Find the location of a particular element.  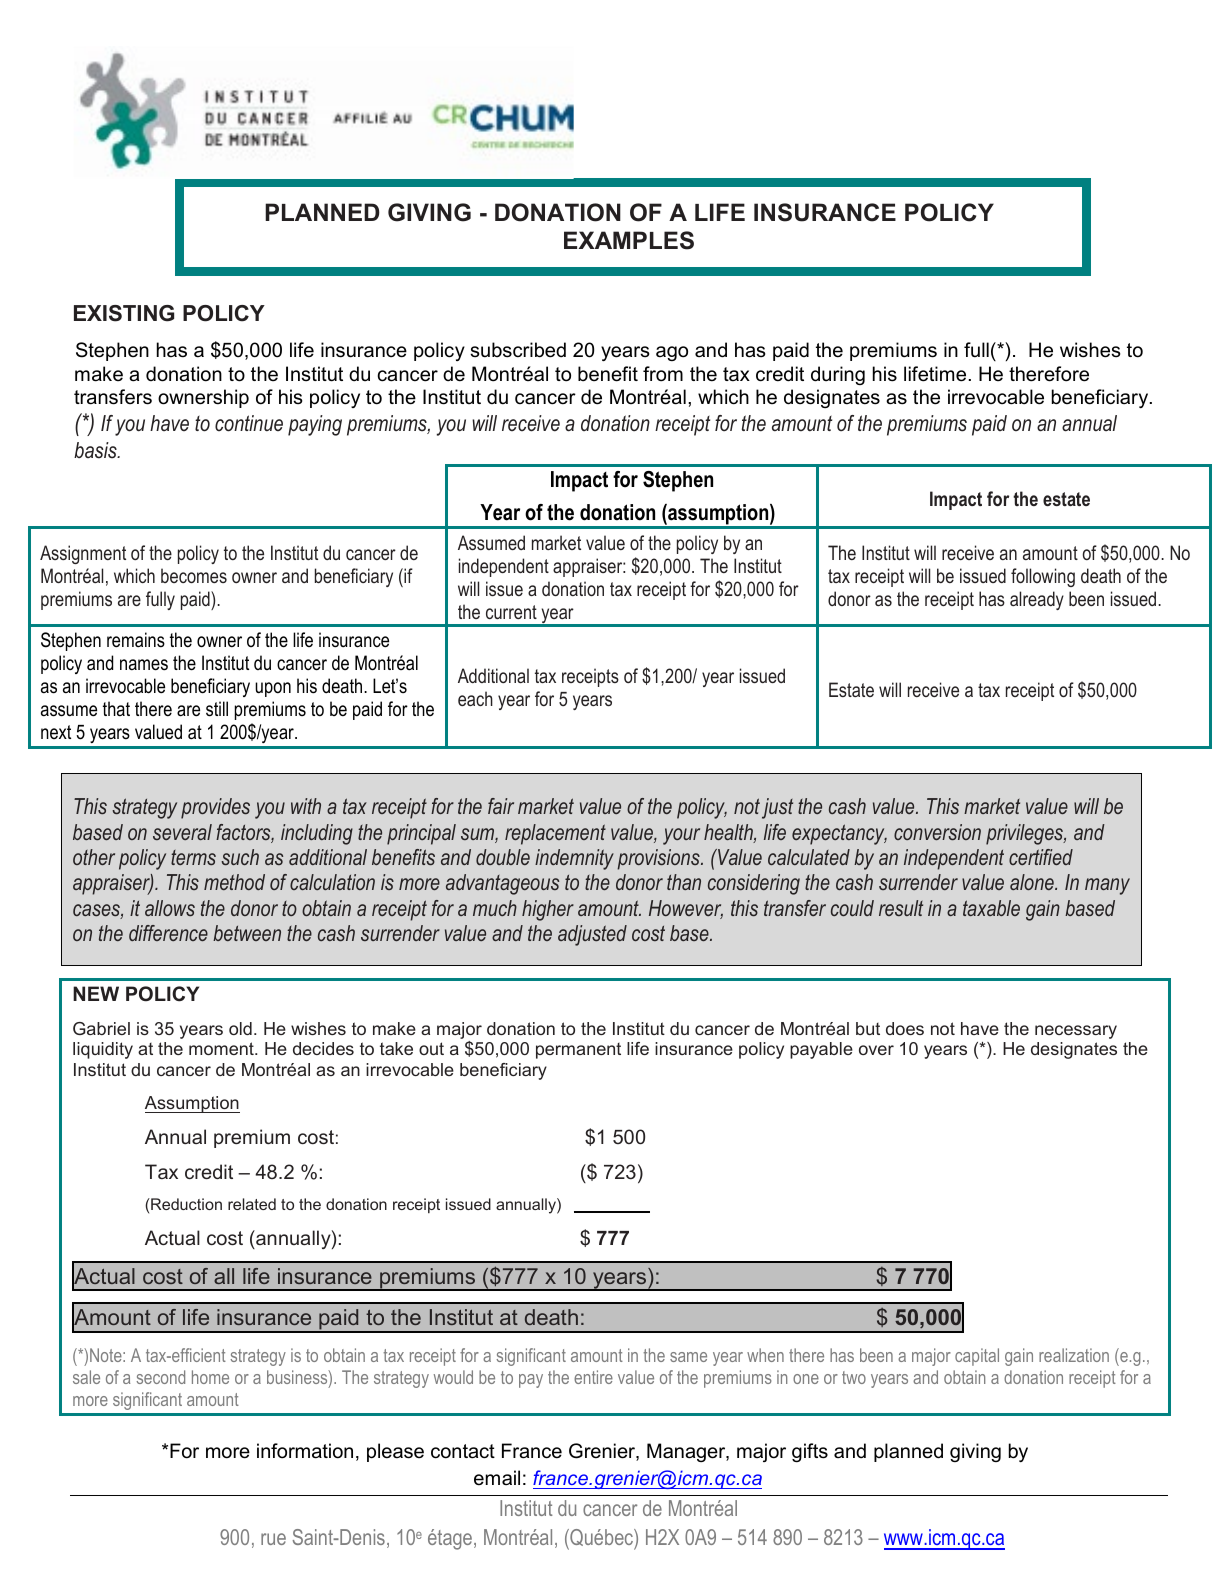

each is located at coordinates (475, 698).
